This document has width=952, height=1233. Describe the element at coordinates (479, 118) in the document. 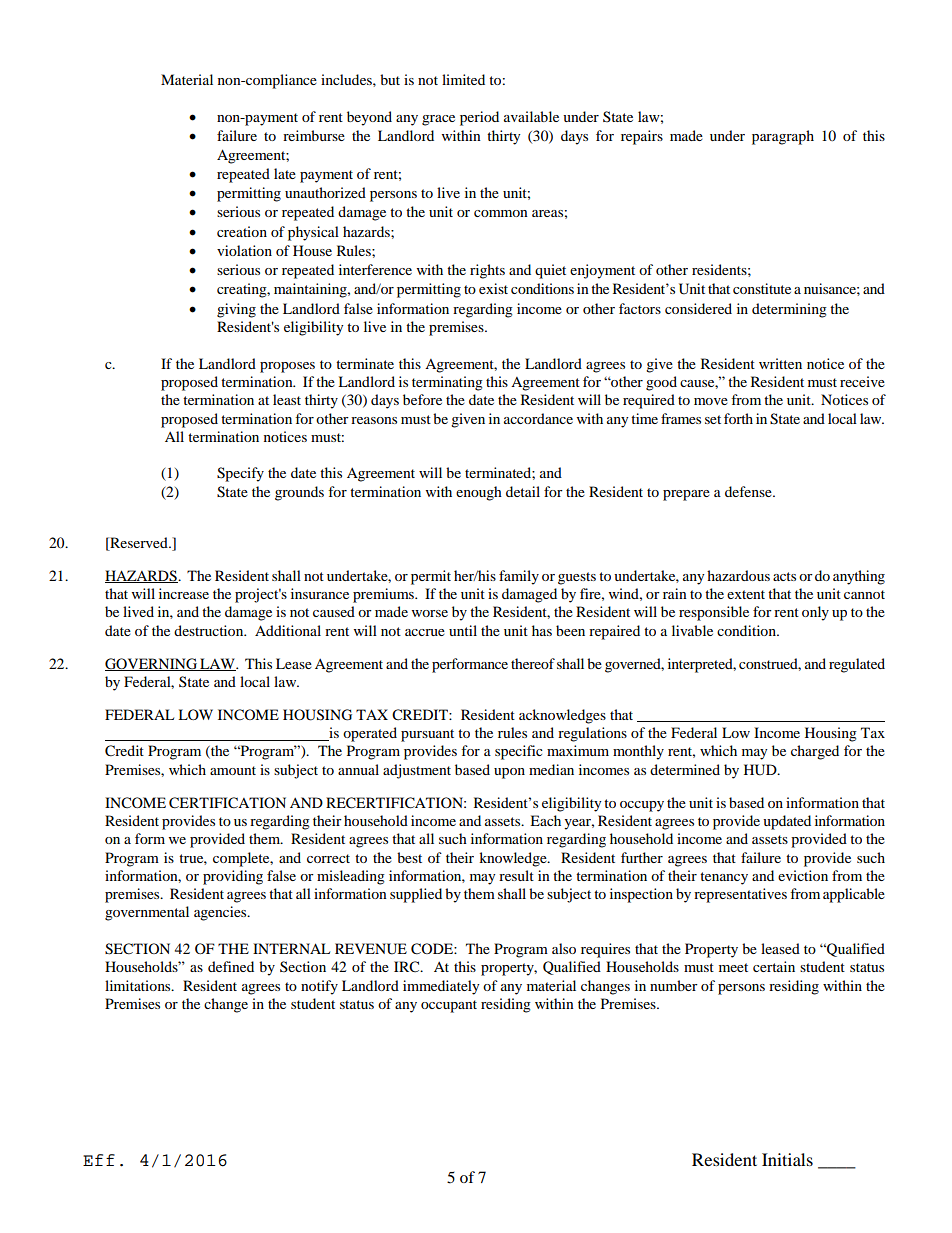

I see `period` at that location.
